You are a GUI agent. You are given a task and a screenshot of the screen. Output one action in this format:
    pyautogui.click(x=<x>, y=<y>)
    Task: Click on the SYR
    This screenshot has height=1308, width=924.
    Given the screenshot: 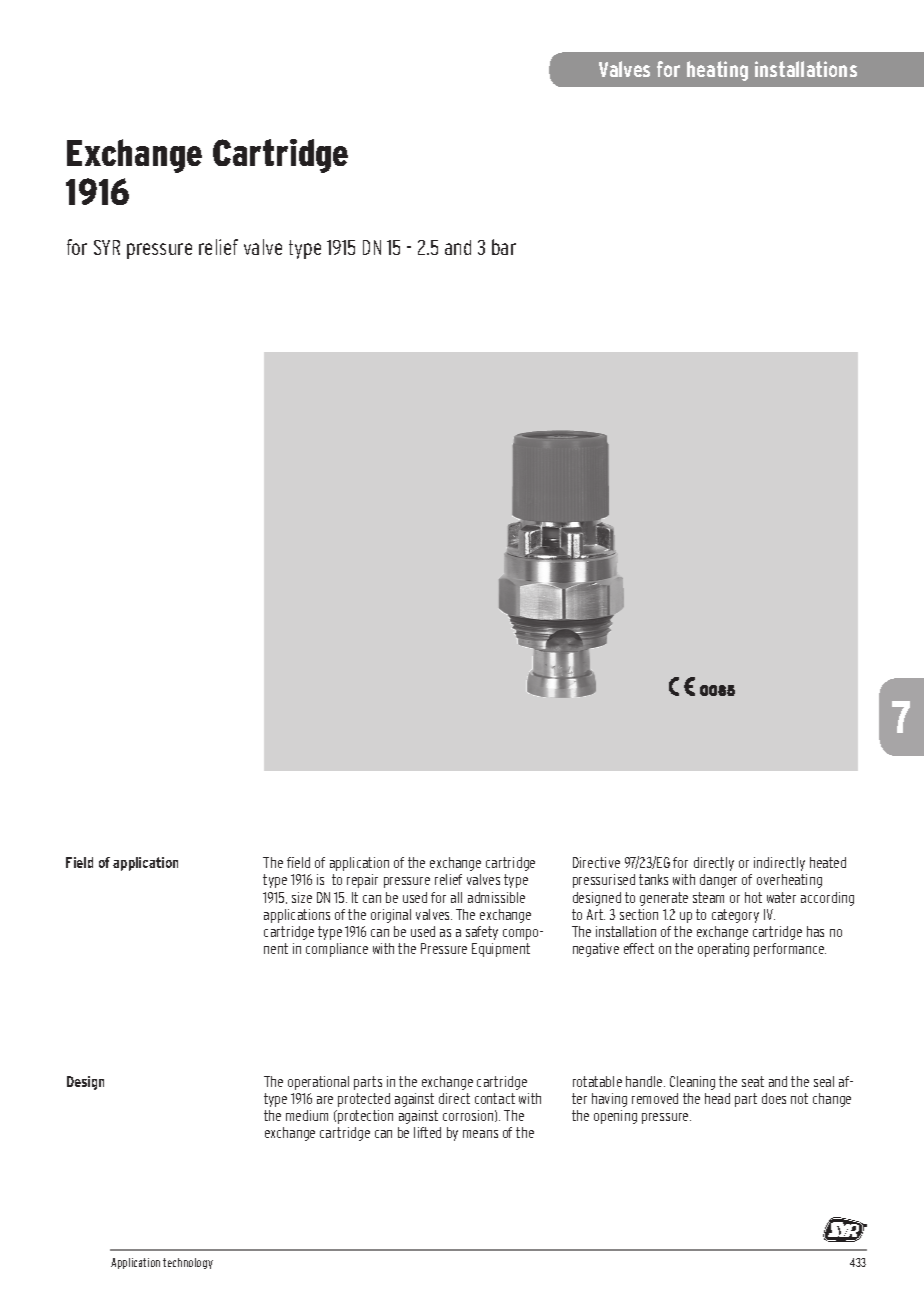 What is the action you would take?
    pyautogui.click(x=107, y=247)
